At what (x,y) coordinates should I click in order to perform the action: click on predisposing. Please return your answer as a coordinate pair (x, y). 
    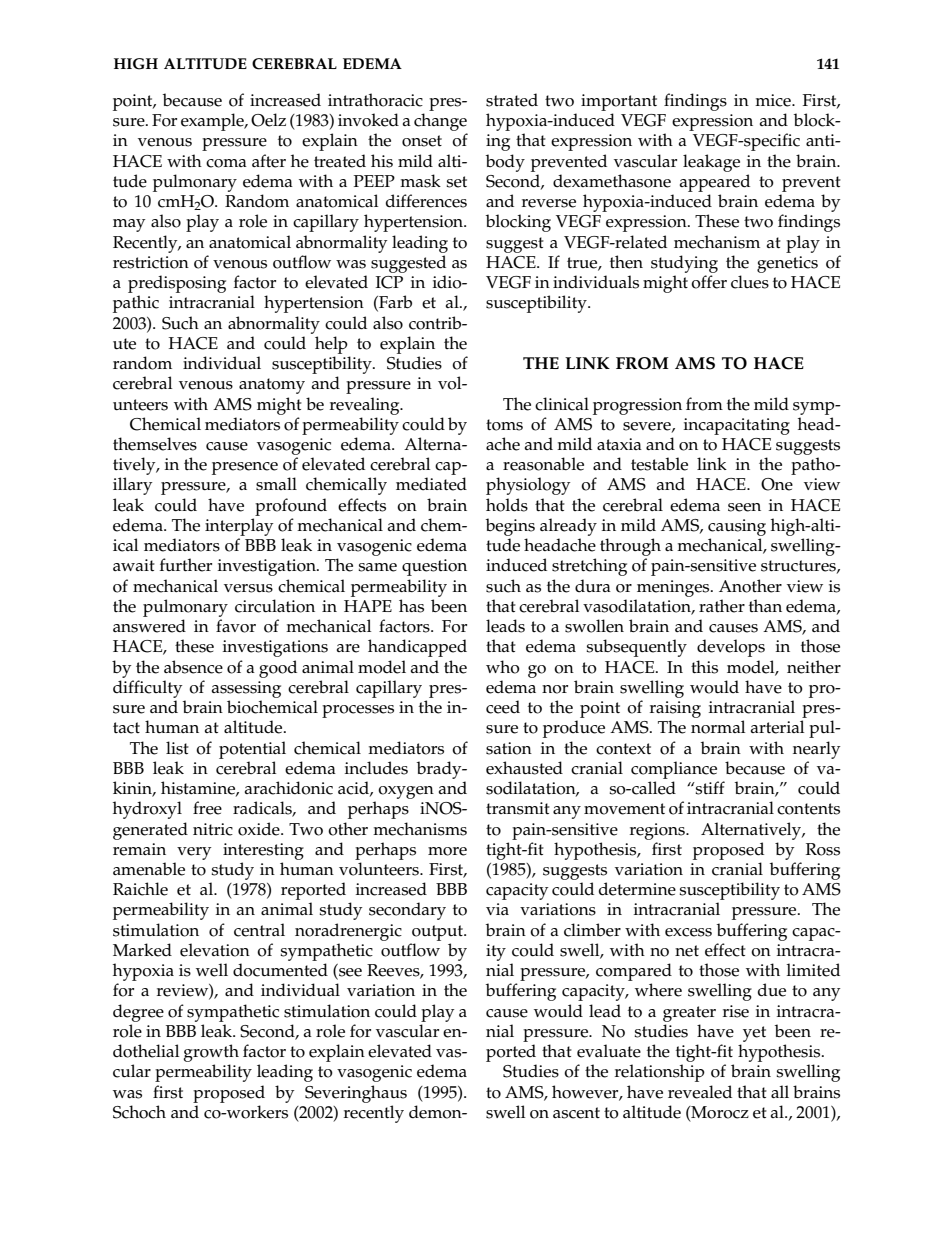
    Looking at the image, I should click on (177, 284).
